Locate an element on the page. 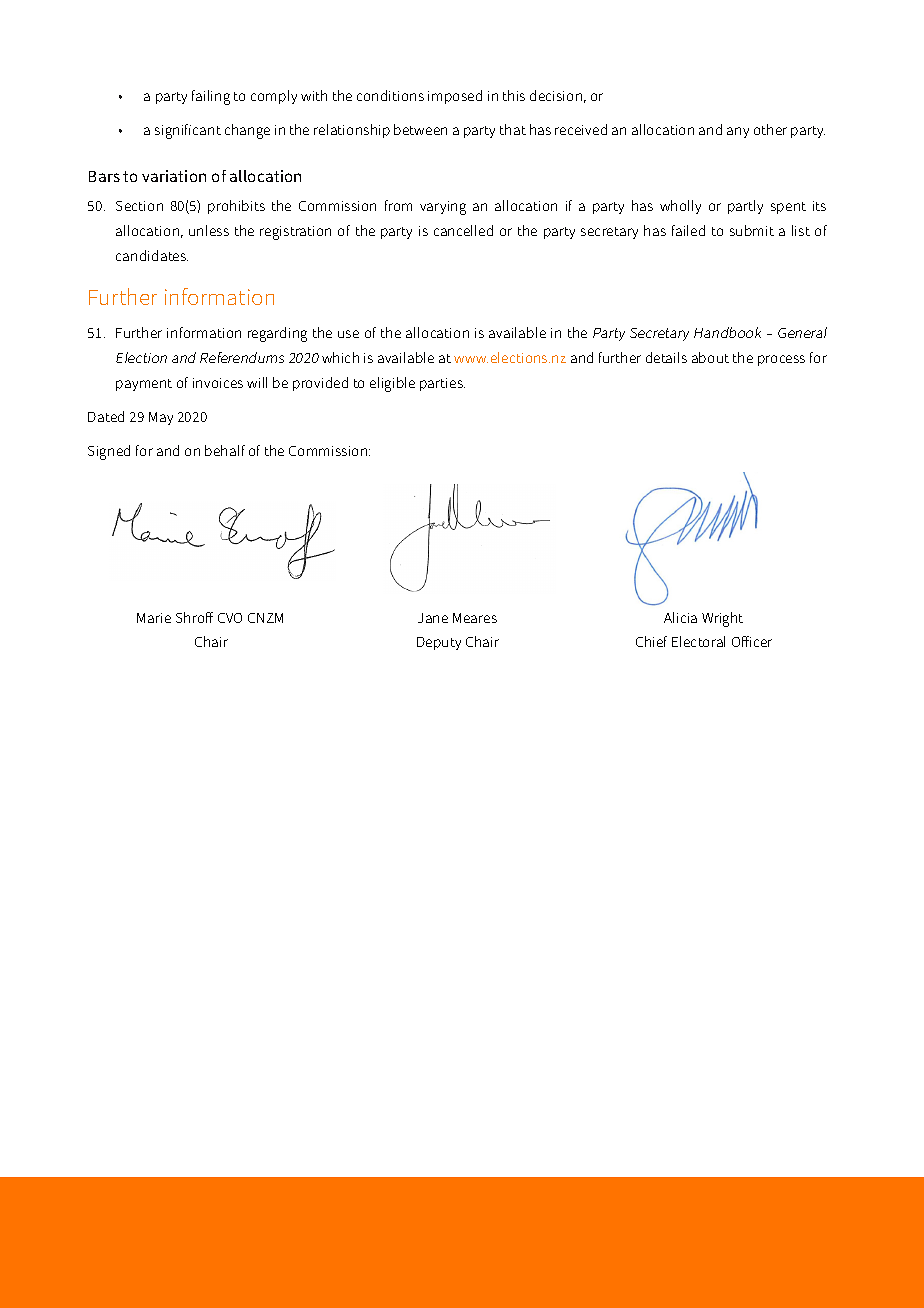 The width and height of the page is (924, 1308). cancelled is located at coordinates (463, 230).
